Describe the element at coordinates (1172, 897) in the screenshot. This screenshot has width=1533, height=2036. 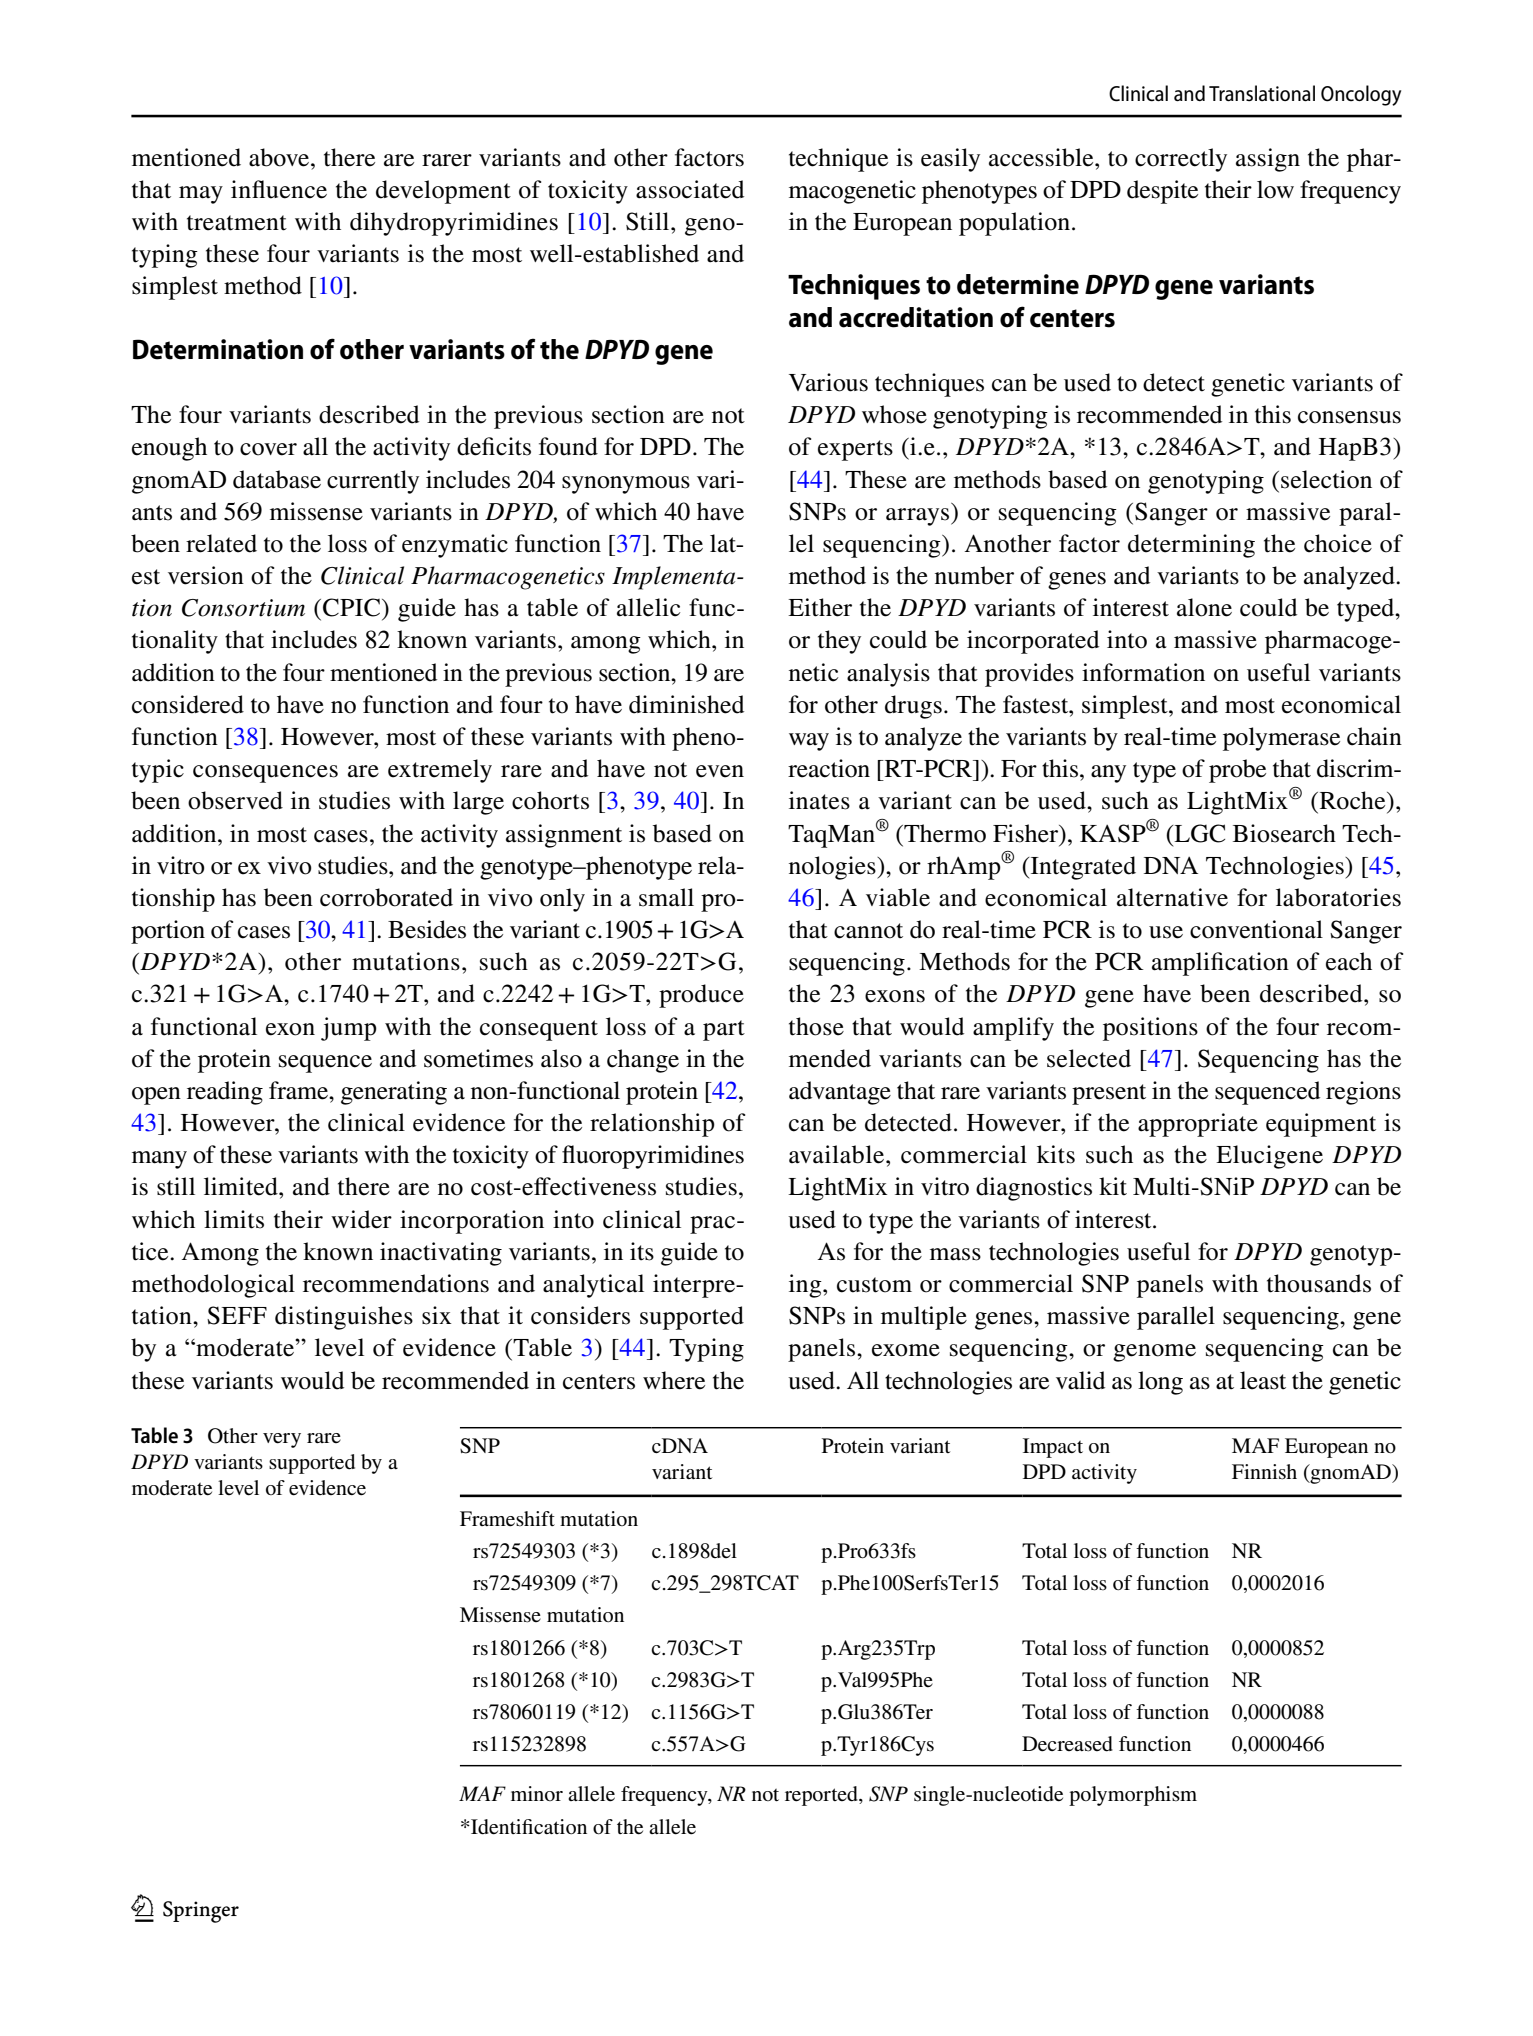
I see `alternative` at that location.
